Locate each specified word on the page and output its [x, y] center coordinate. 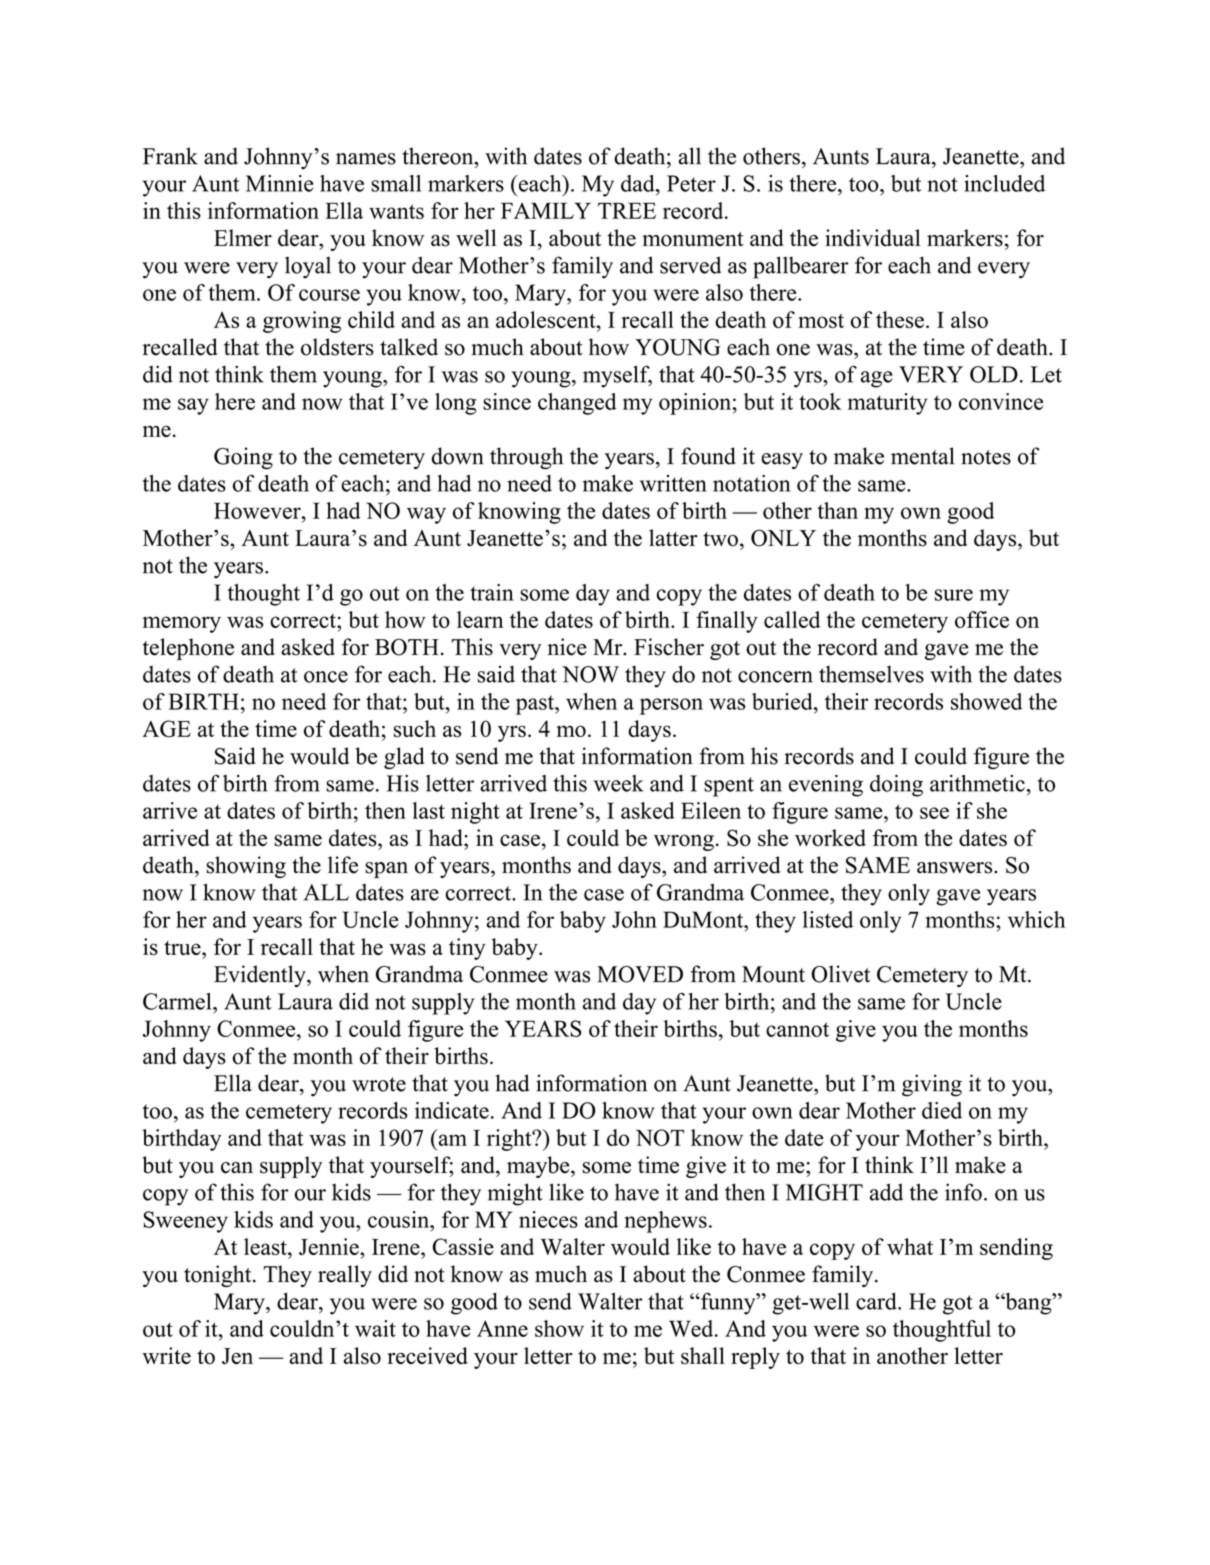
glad [404, 758]
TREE [627, 210]
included [1004, 183]
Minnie [279, 183]
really [345, 1276]
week [619, 783]
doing [896, 786]
